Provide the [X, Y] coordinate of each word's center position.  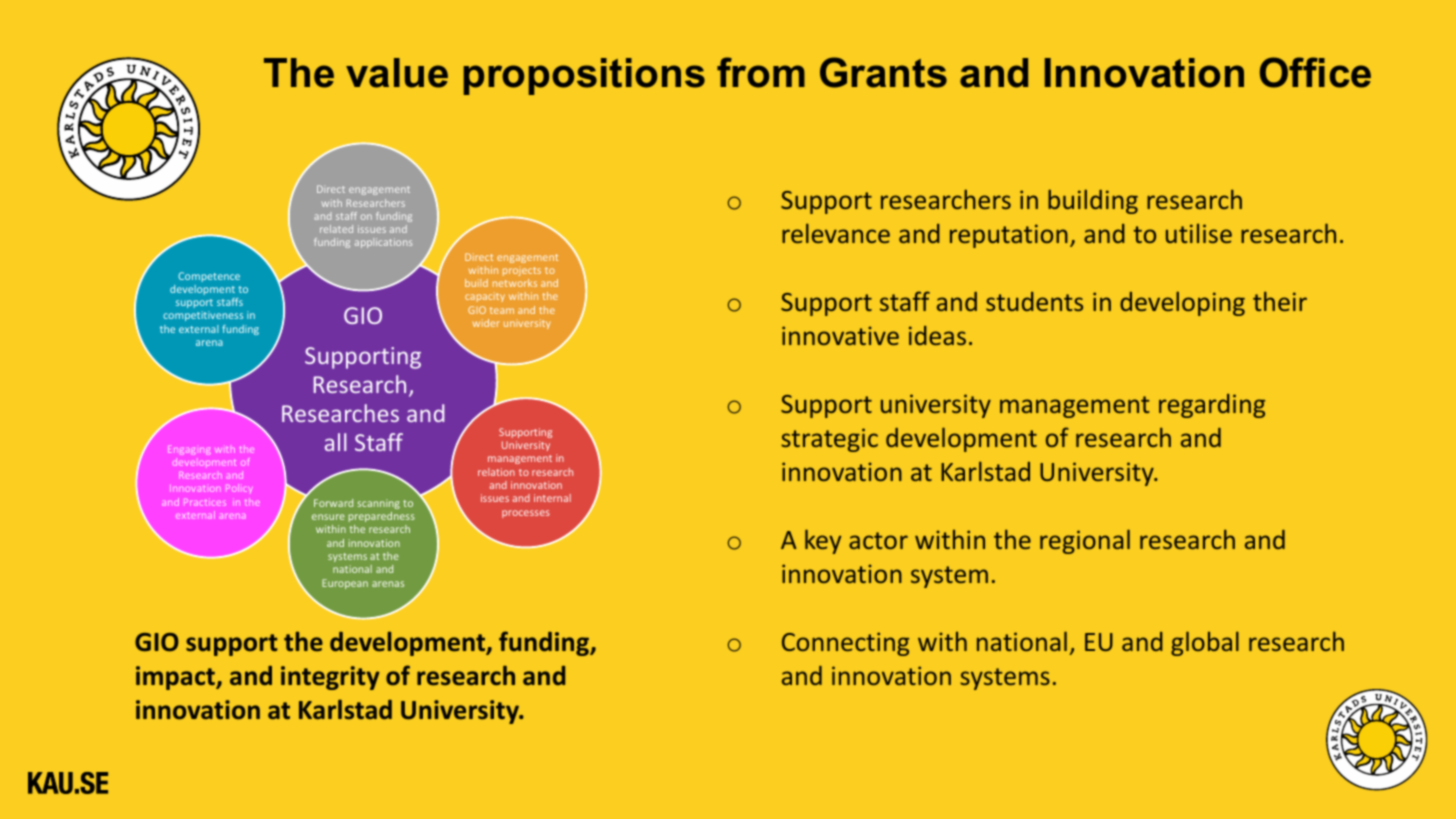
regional [1085, 541]
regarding [1212, 406]
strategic [829, 440]
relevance [836, 233]
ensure [328, 517]
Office [1315, 72]
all [335, 442]
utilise [1199, 233]
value [397, 73]
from [761, 72]
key [823, 541]
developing [1182, 304]
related [336, 229]
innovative [840, 335]
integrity [330, 678]
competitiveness [203, 316]
